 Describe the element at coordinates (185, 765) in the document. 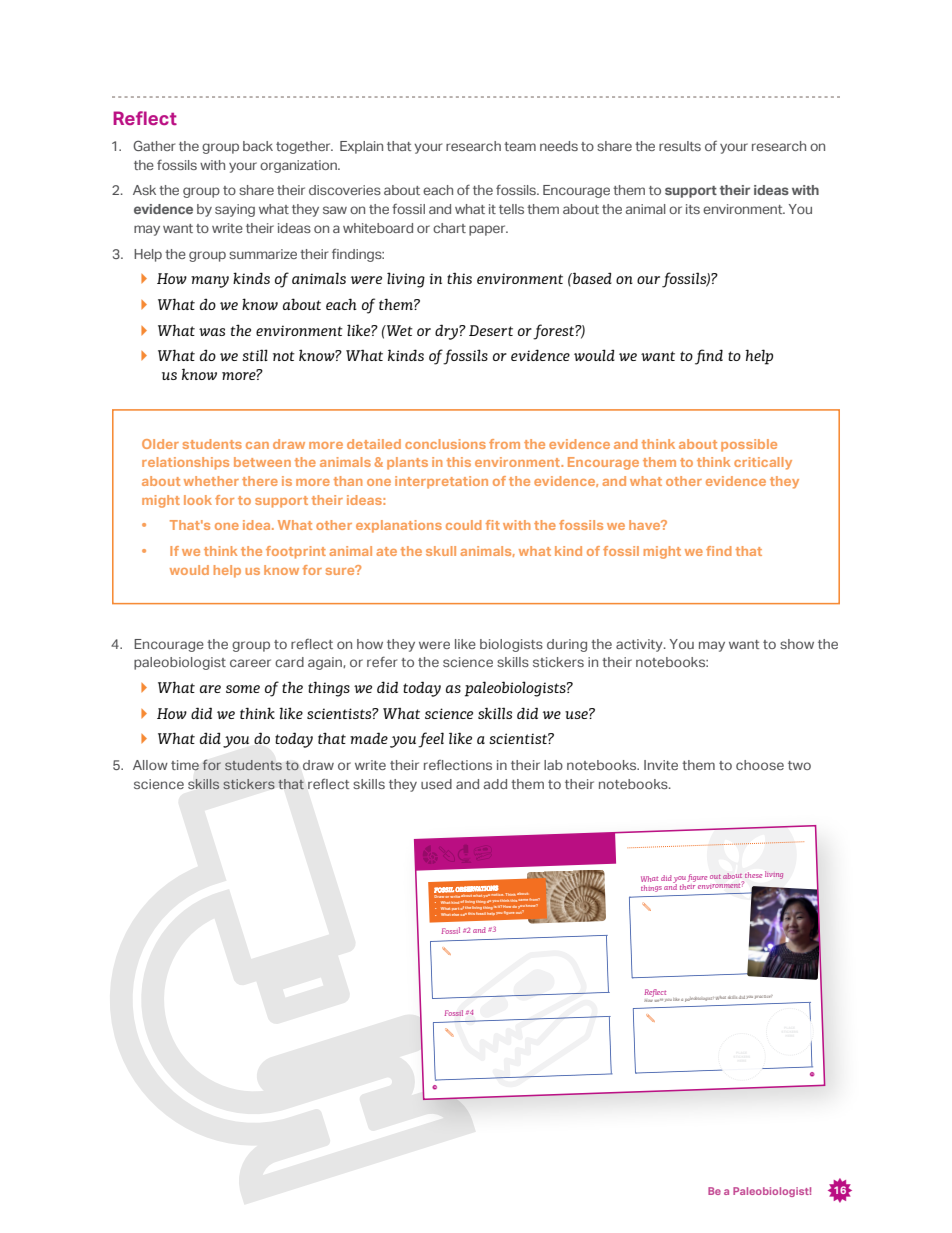

I see `time` at that location.
